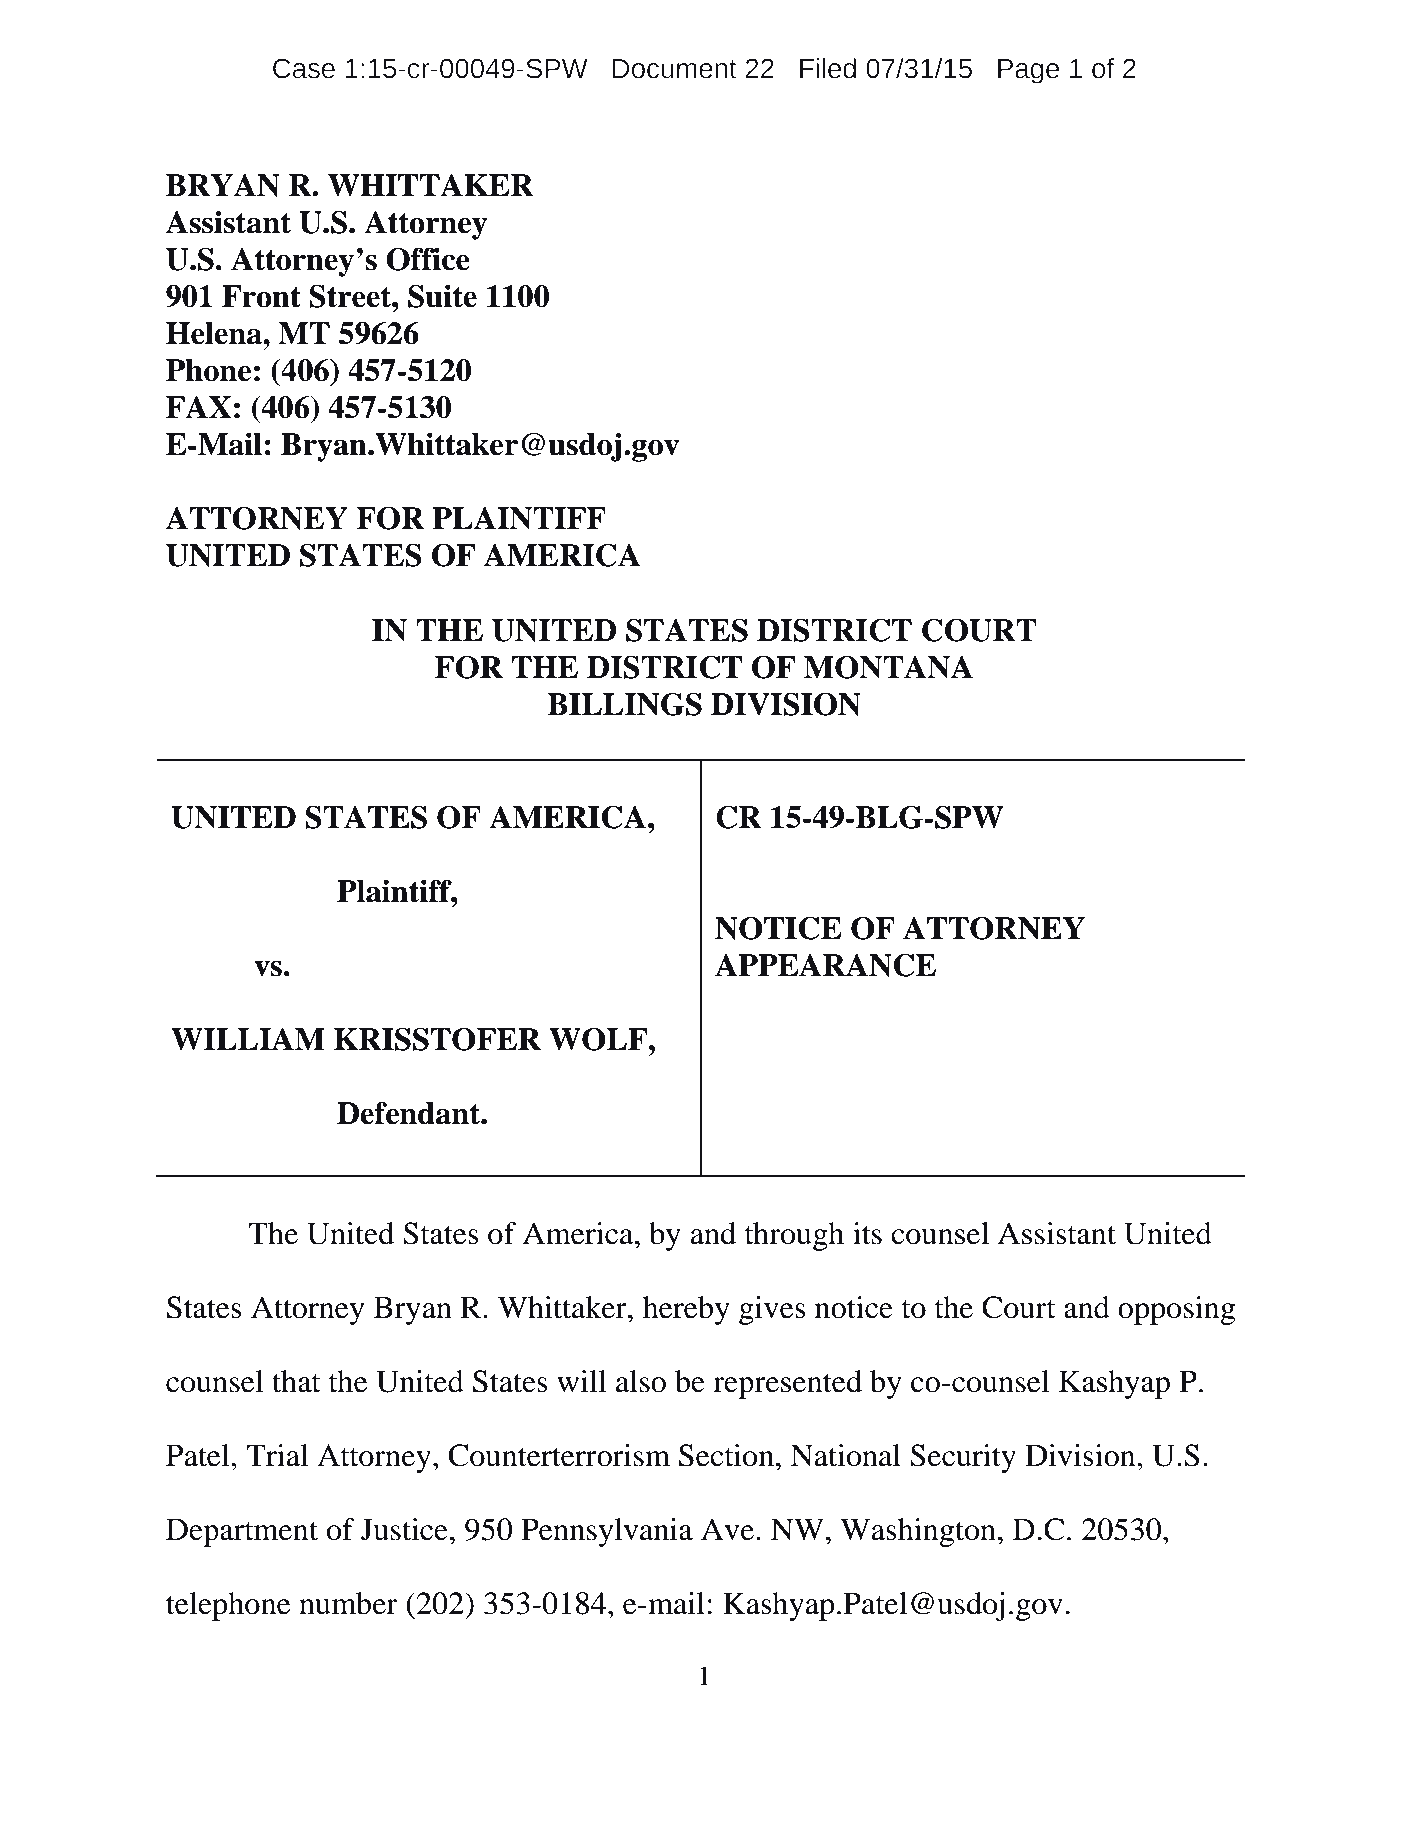  What do you see at coordinates (1028, 71) in the image?
I see `Page` at bounding box center [1028, 71].
